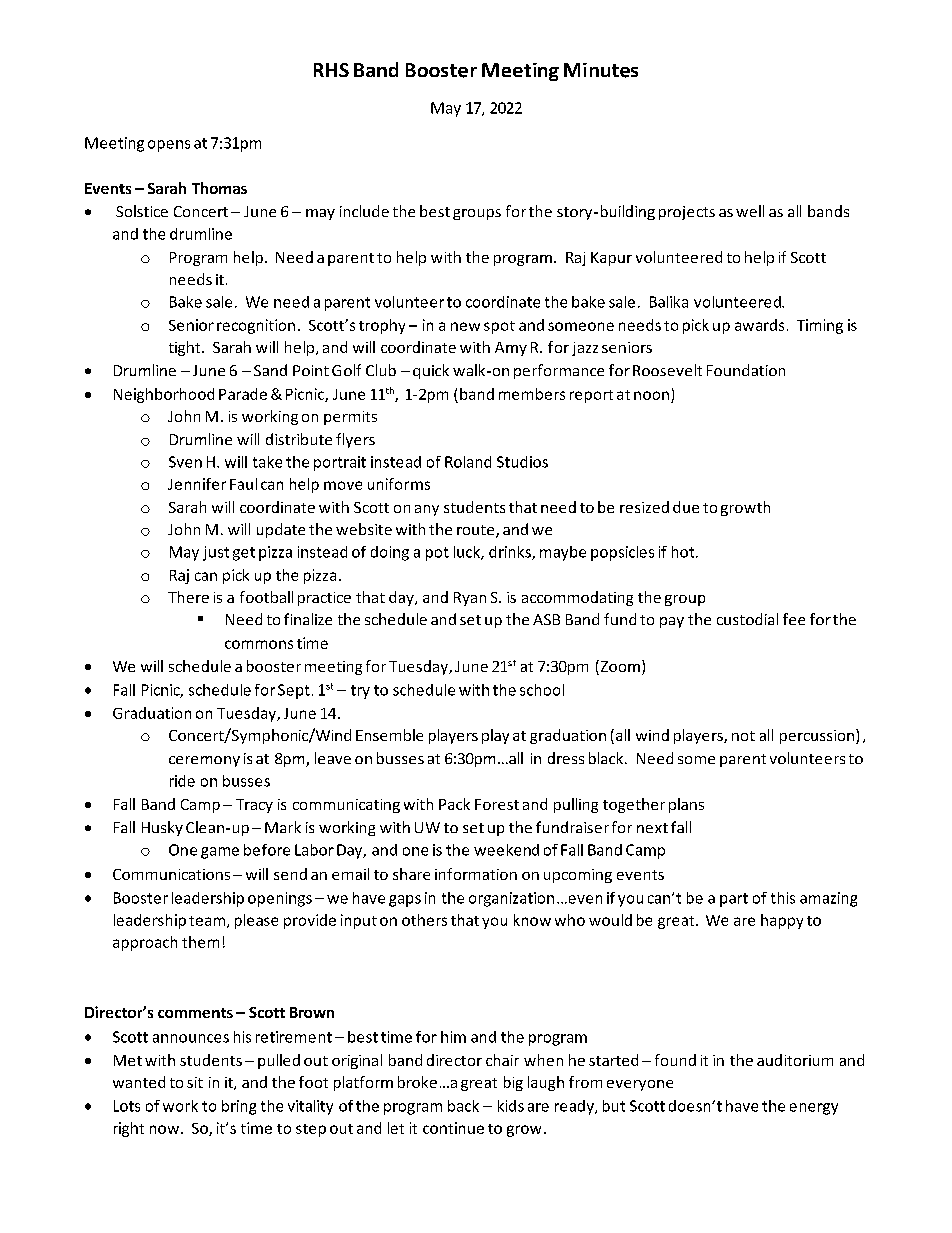  Describe the element at coordinates (750, 211) in the page. I see `well` at that location.
